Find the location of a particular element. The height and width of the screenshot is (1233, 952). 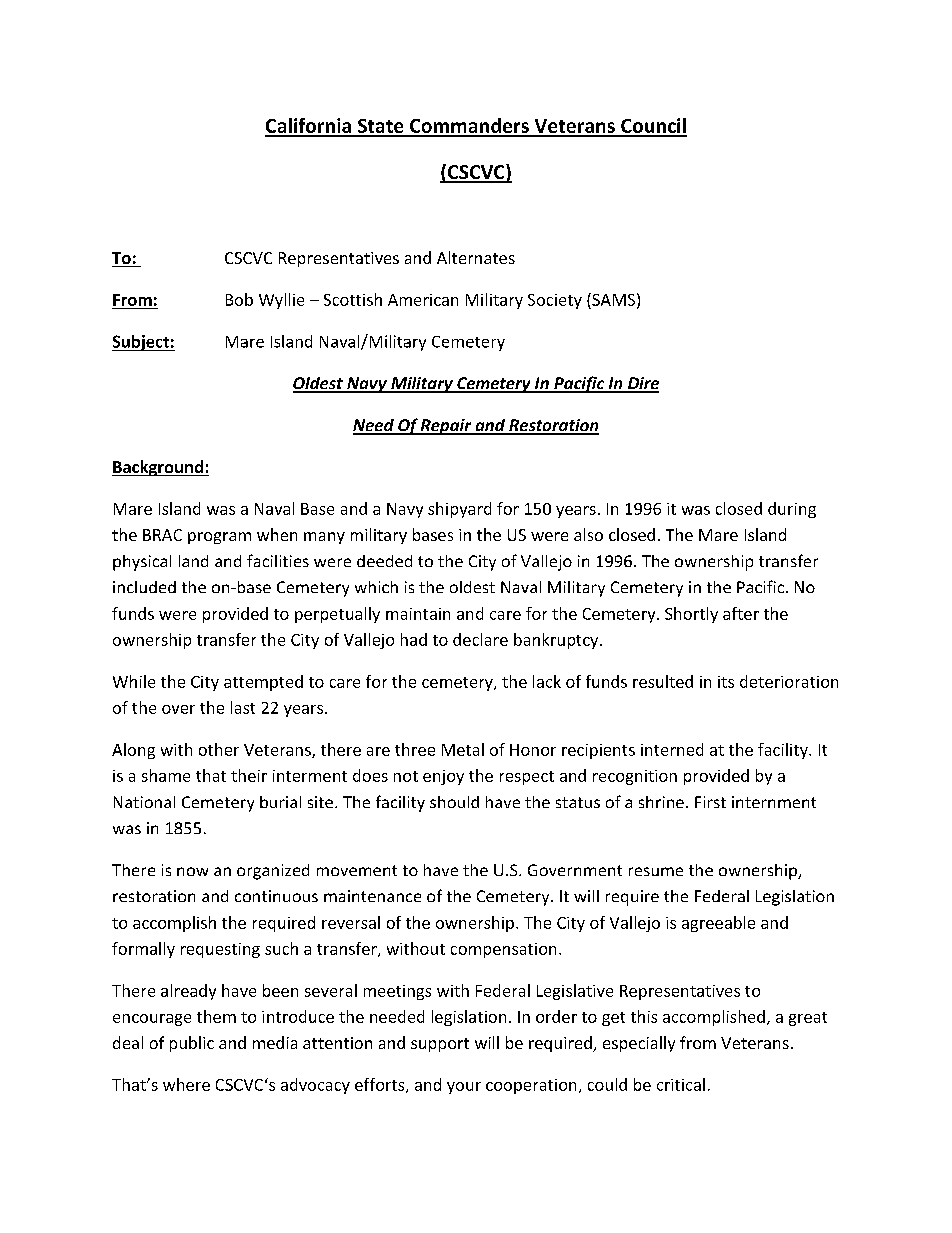

its is located at coordinates (726, 682).
